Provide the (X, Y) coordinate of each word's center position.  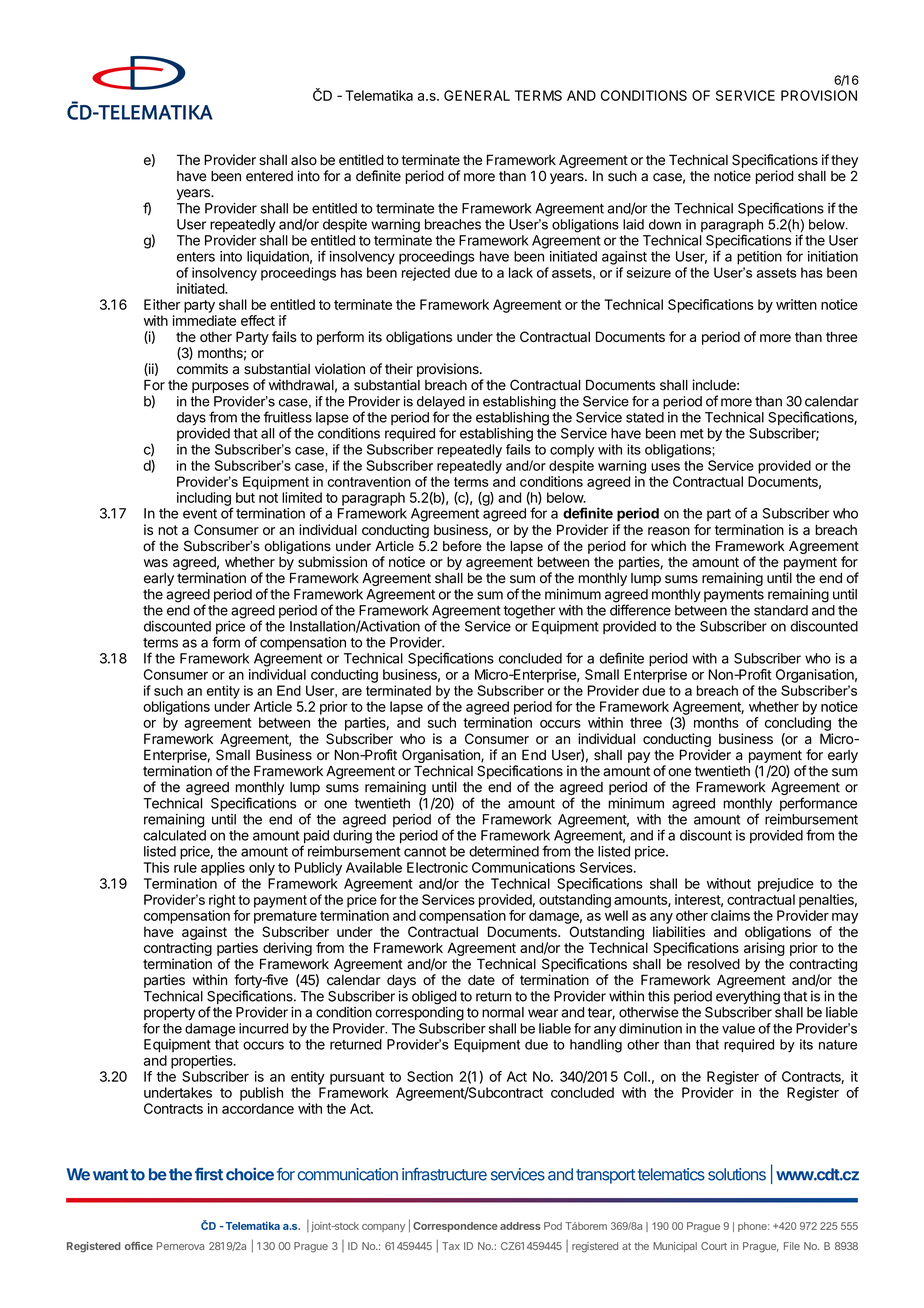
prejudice (786, 885)
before (462, 546)
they (844, 161)
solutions (737, 1174)
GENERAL (477, 95)
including (205, 500)
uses (665, 467)
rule (185, 867)
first (209, 1174)
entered (269, 176)
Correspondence (455, 1227)
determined (504, 851)
